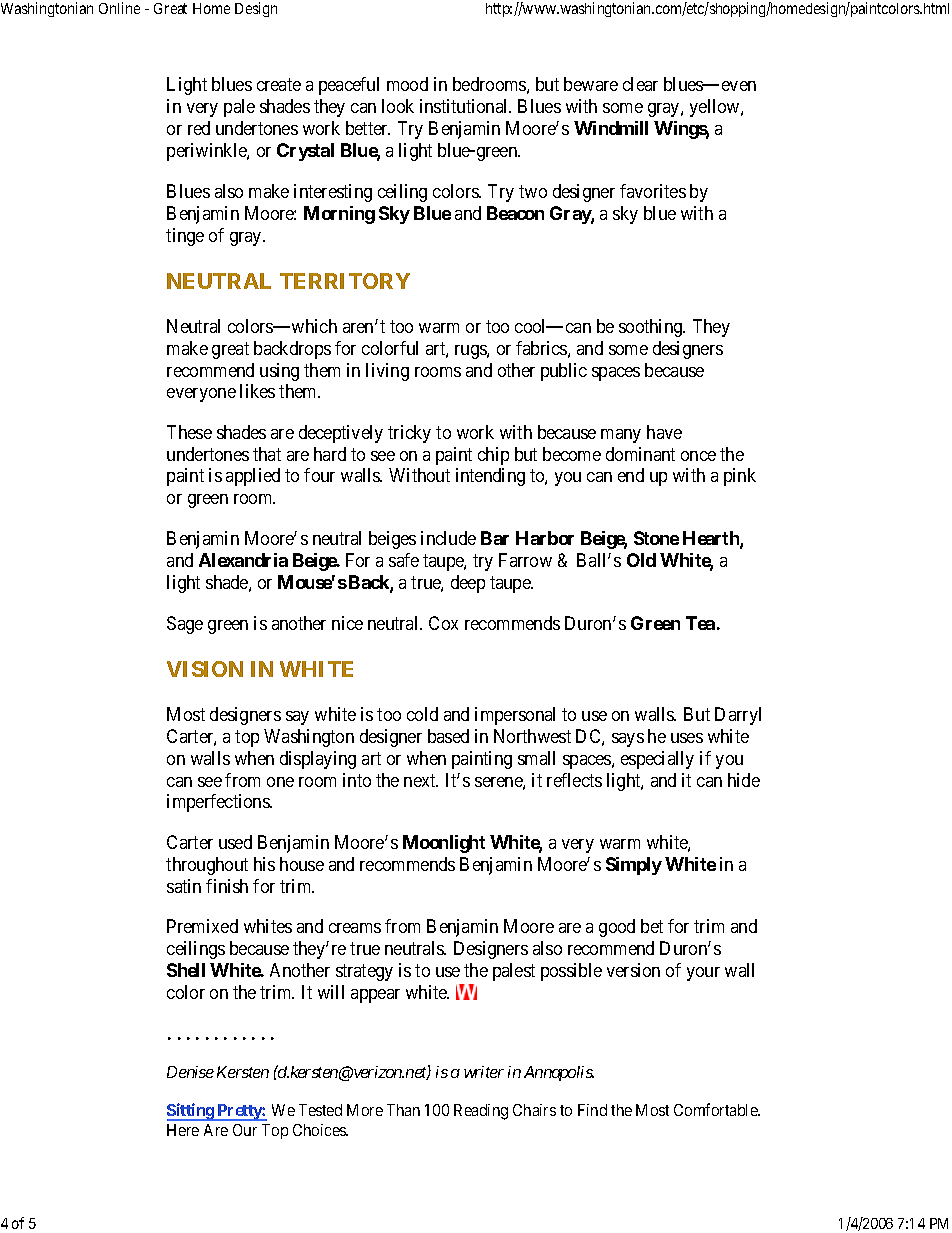  What do you see at coordinates (640, 84) in the screenshot?
I see `clear` at bounding box center [640, 84].
